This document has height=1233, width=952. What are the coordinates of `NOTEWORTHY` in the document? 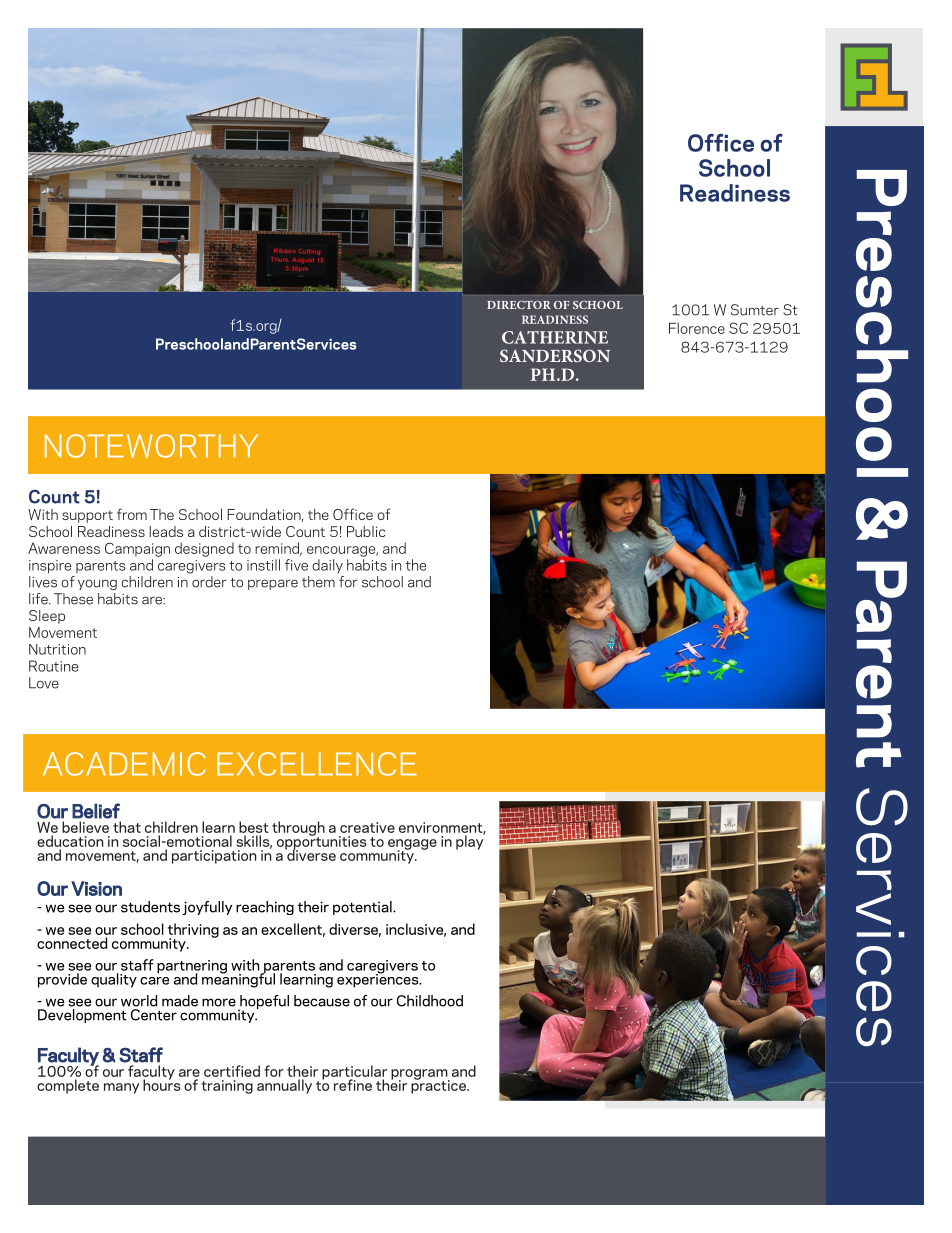 It's located at (151, 446).
